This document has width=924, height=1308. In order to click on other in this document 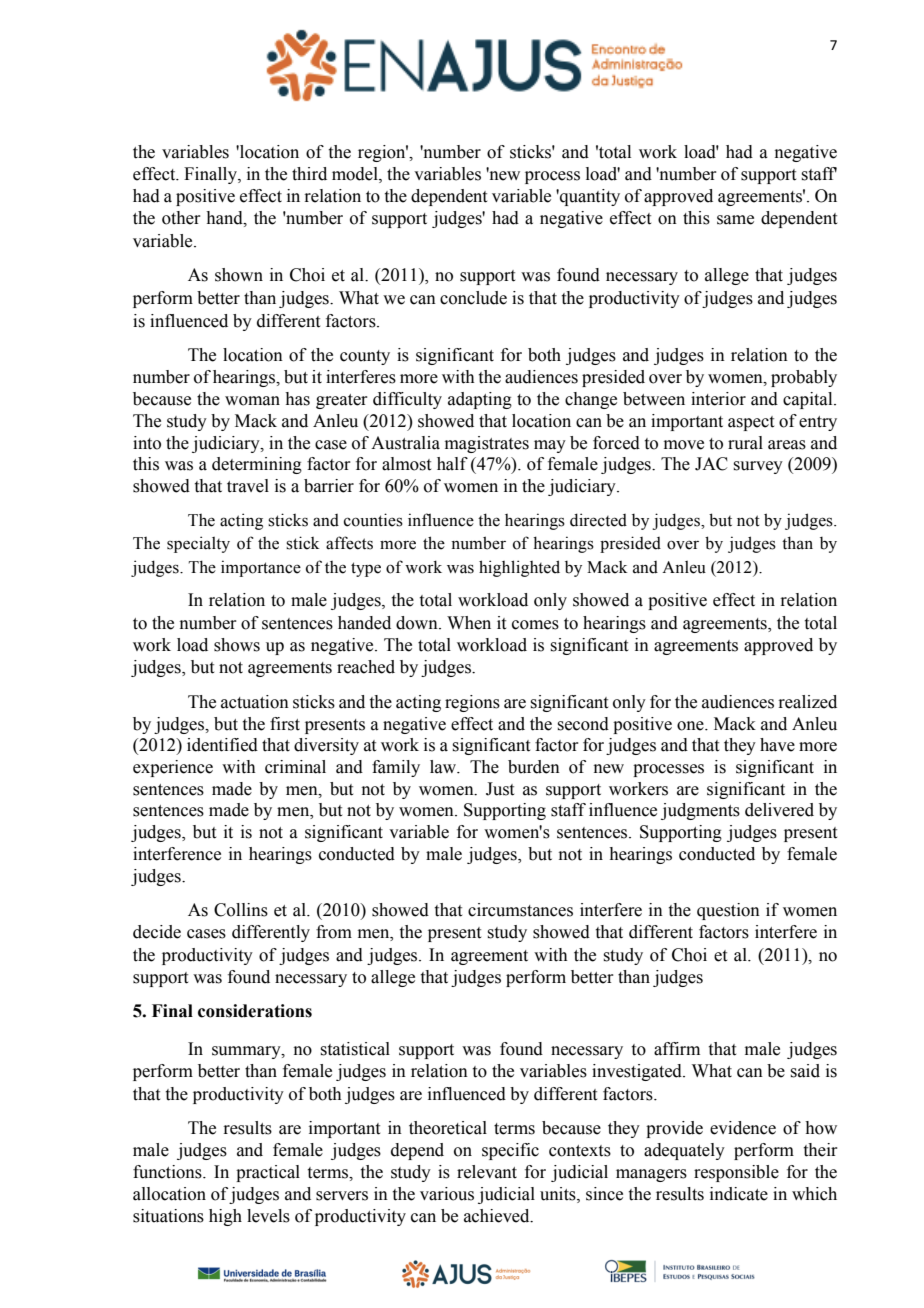, I will do `click(181, 218)`.
